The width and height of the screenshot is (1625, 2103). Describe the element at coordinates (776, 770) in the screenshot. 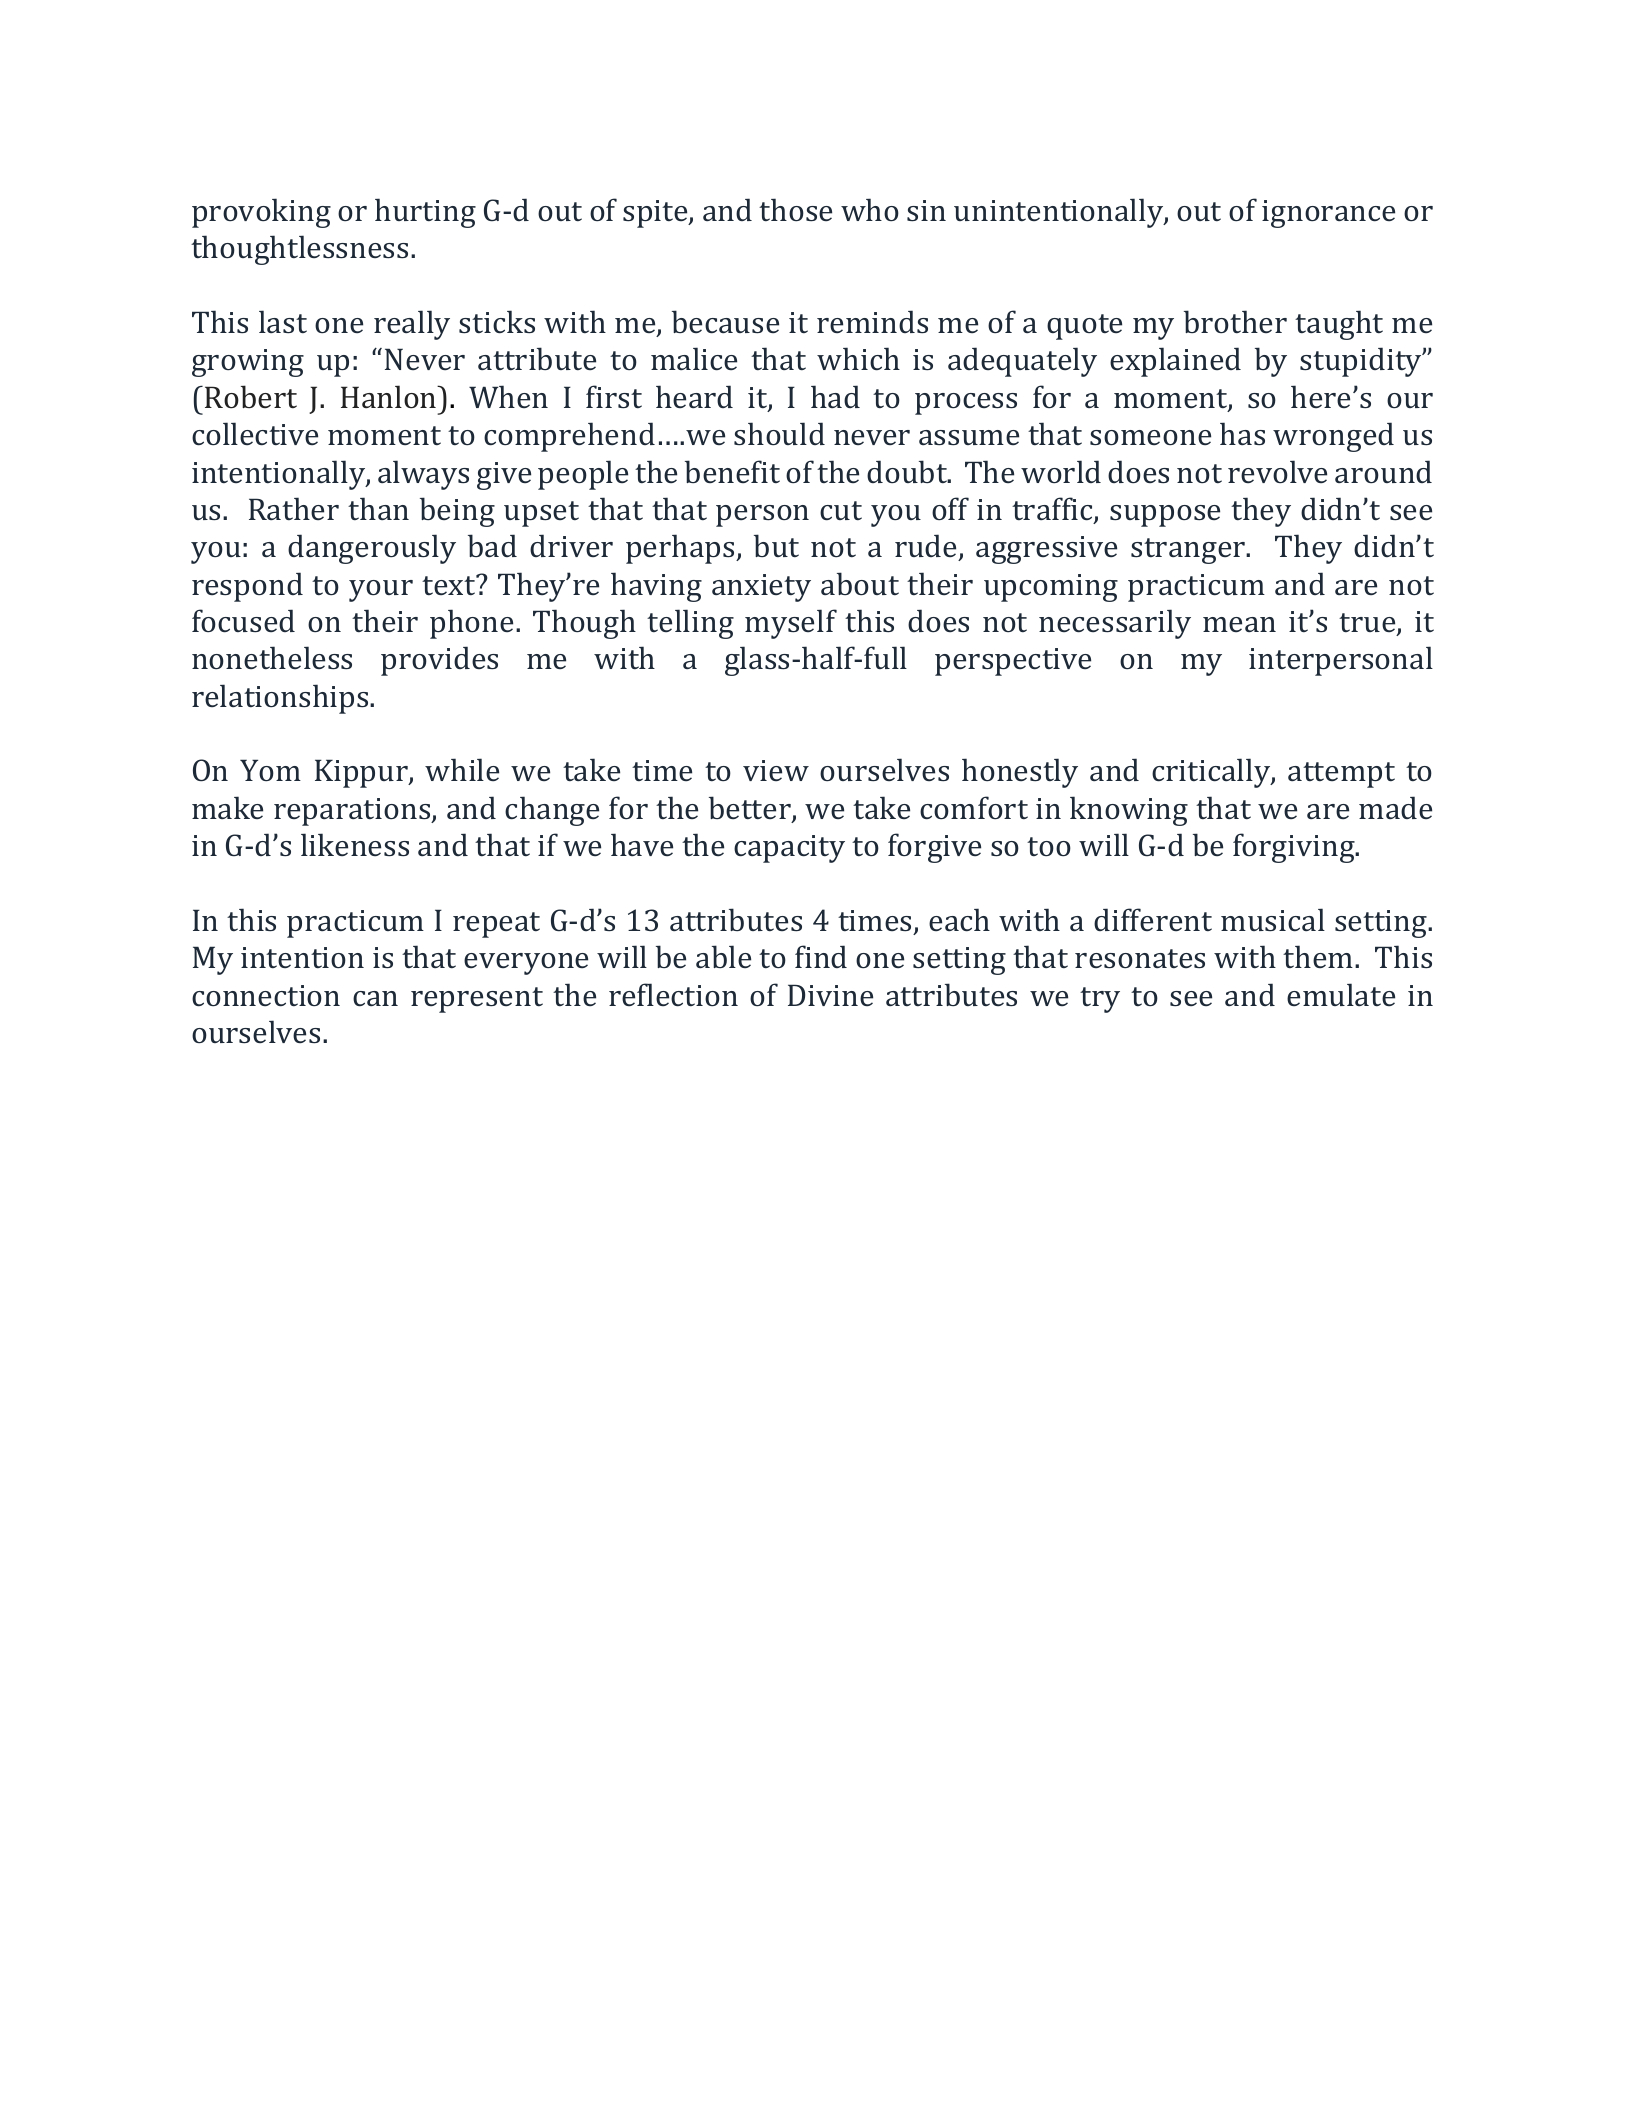

I see `view` at that location.
